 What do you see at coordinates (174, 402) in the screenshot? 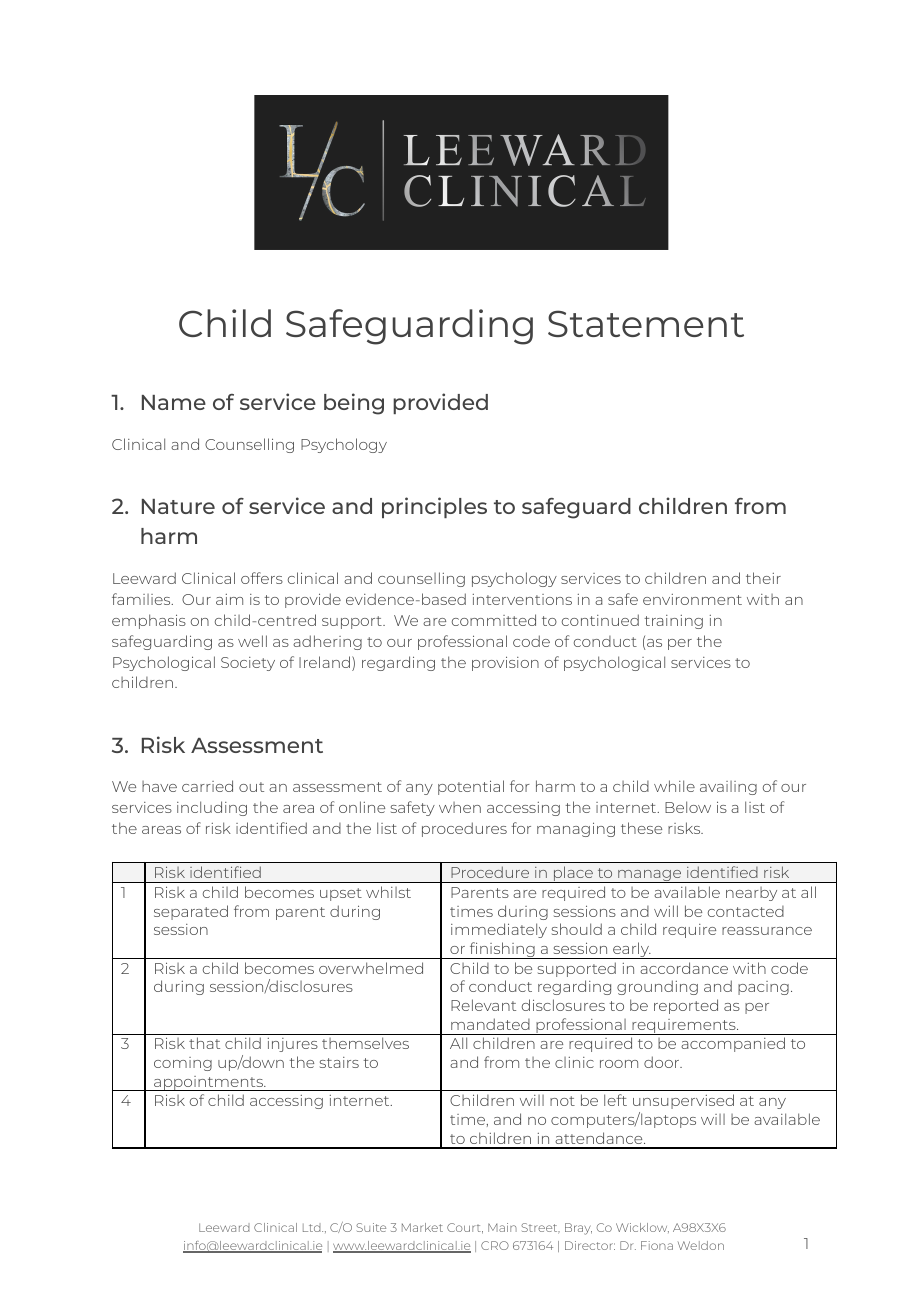
I see `Name` at bounding box center [174, 402].
